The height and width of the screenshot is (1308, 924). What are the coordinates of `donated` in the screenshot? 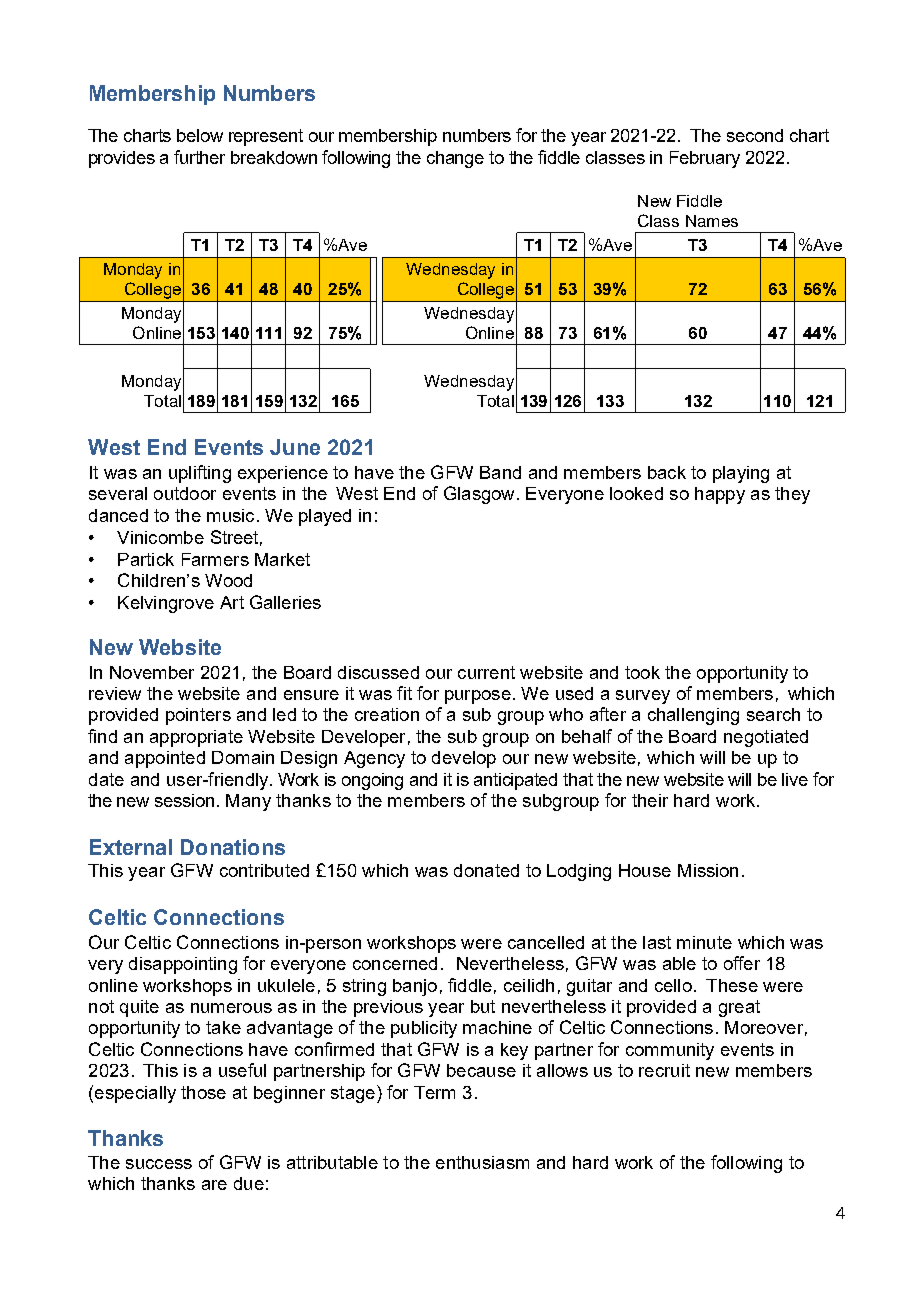 It's located at (486, 870).
